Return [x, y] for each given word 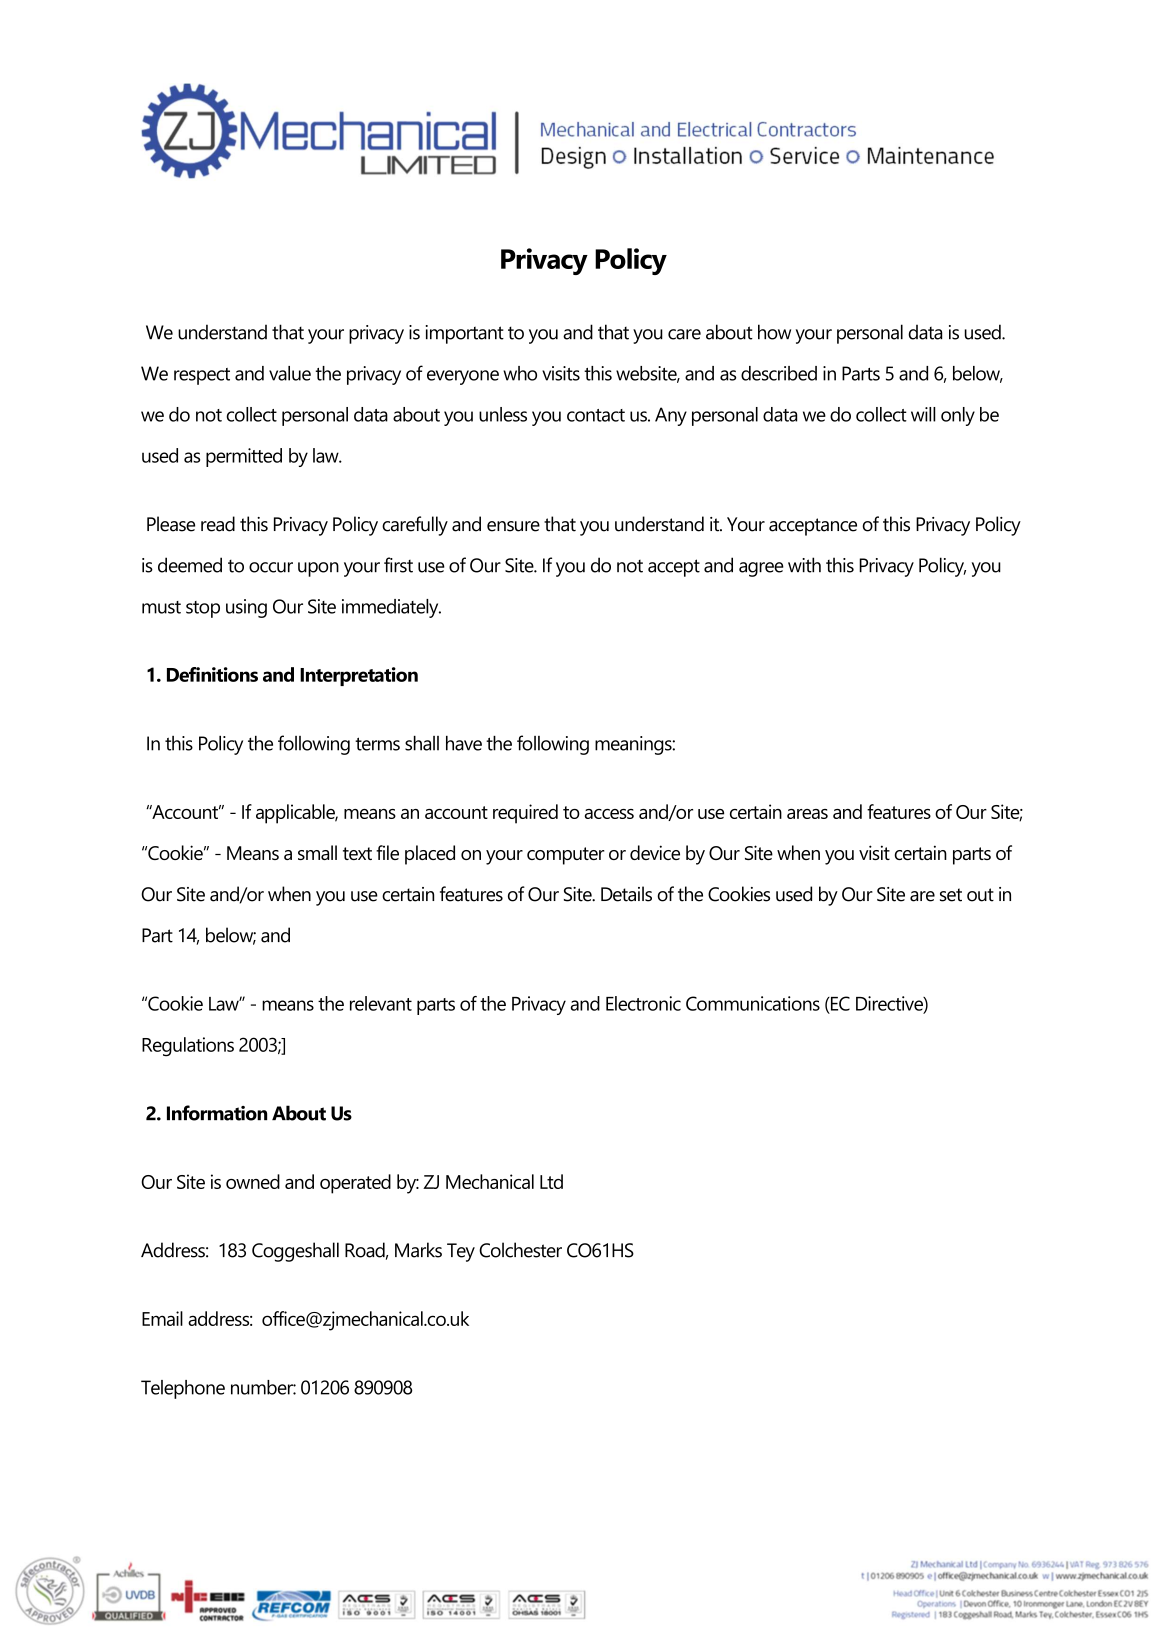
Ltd [551, 1181]
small [317, 852]
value [290, 373]
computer [566, 856]
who [520, 373]
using [246, 608]
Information [217, 1113]
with [804, 565]
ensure [513, 526]
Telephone [183, 1389]
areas [807, 814]
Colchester [520, 1250]
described [779, 373]
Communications [753, 1003]
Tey [461, 1252]
